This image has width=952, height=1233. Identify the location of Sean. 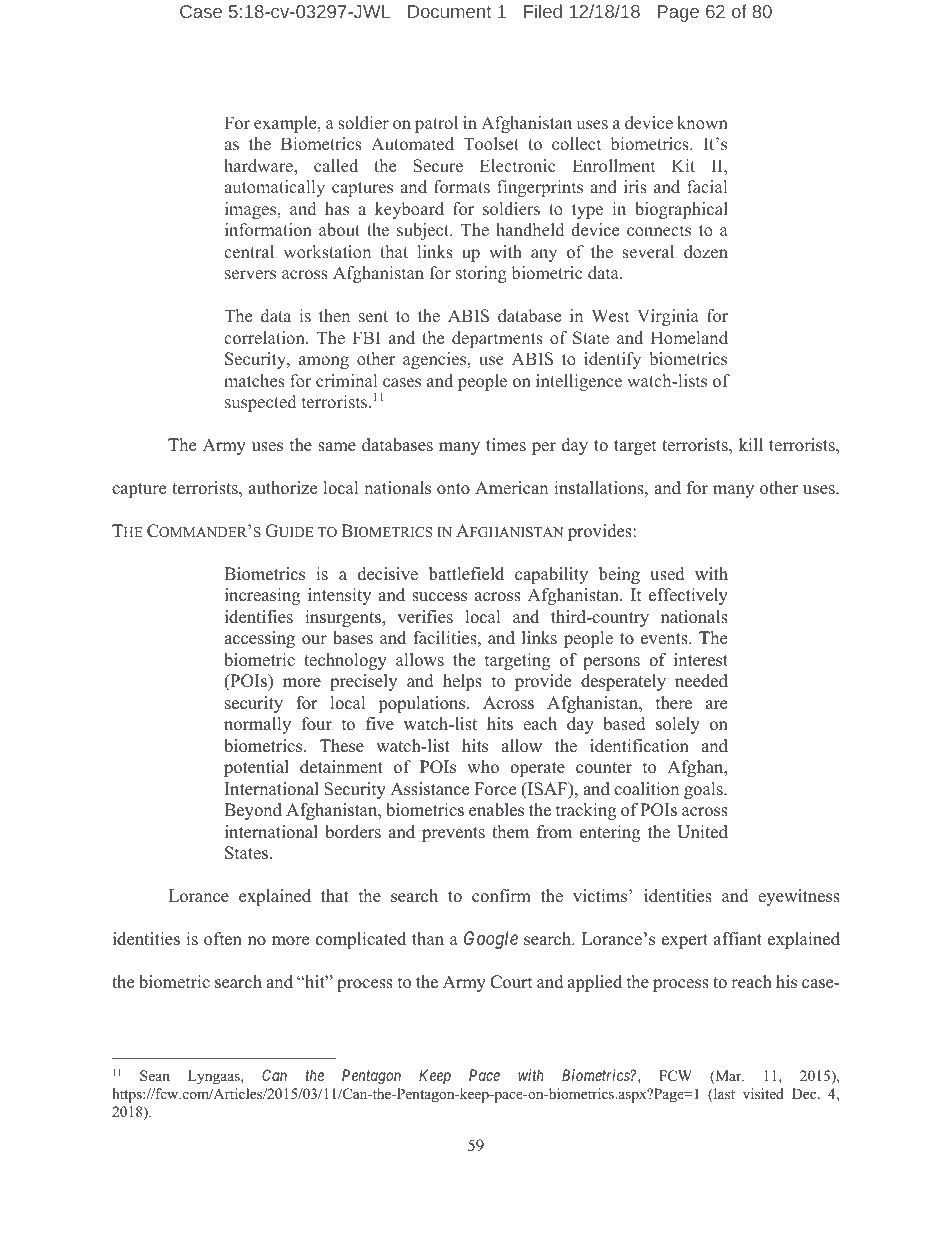
(155, 1076).
